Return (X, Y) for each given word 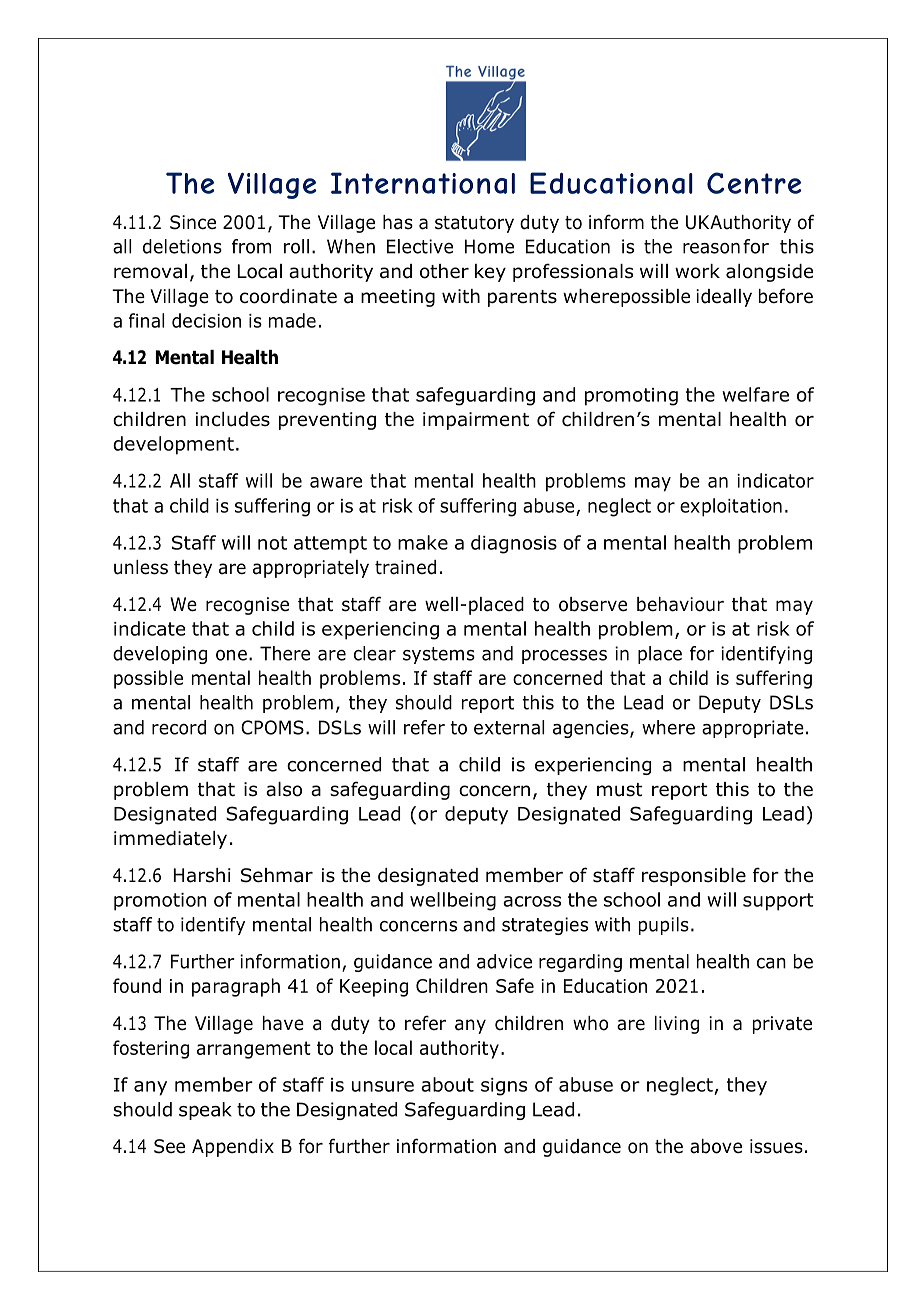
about (447, 1084)
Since (193, 222)
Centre (754, 183)
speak (205, 1111)
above (716, 1146)
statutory (474, 224)
